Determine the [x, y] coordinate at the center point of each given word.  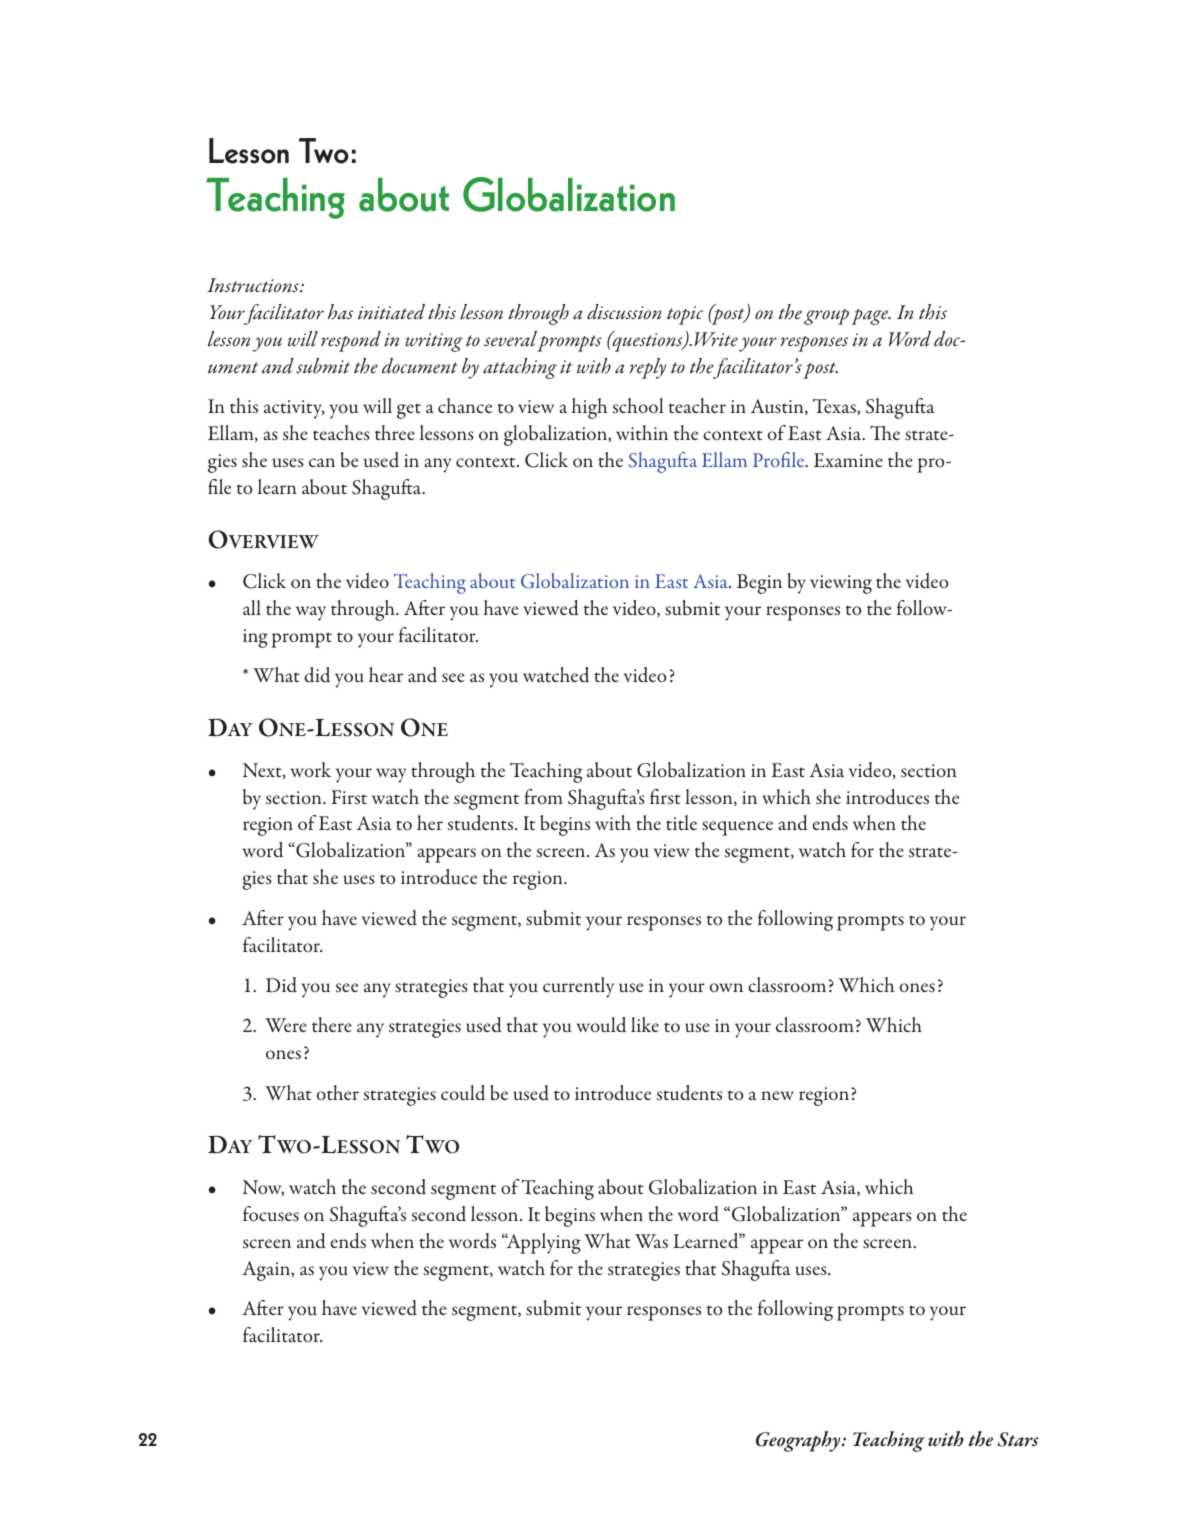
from [543, 796]
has [340, 312]
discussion [624, 312]
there [332, 1024]
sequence [737, 828]
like [645, 1024]
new [777, 1095]
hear [386, 674]
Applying [542, 1243]
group [826, 317]
